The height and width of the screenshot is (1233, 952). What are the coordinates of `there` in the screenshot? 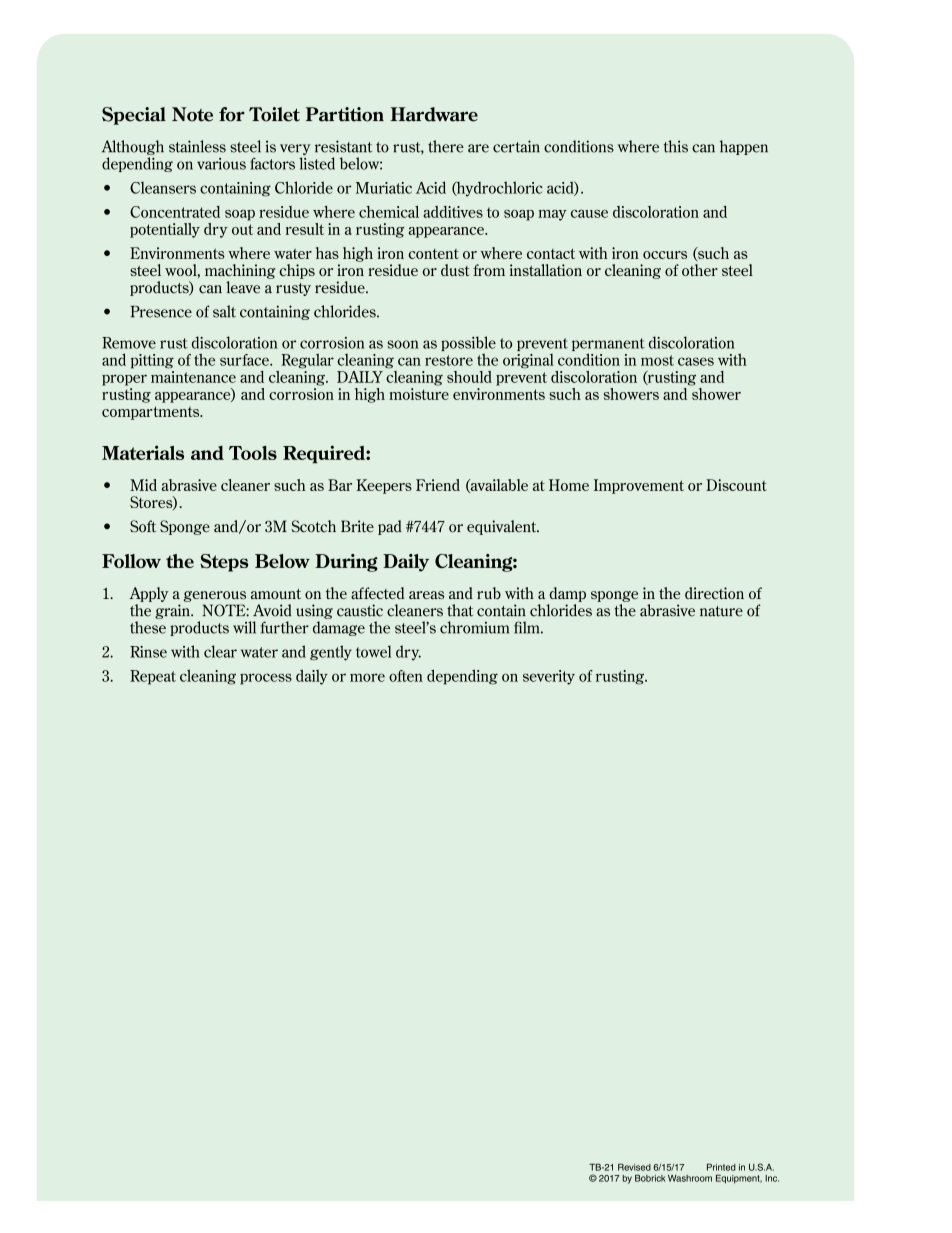 It's located at (446, 146).
